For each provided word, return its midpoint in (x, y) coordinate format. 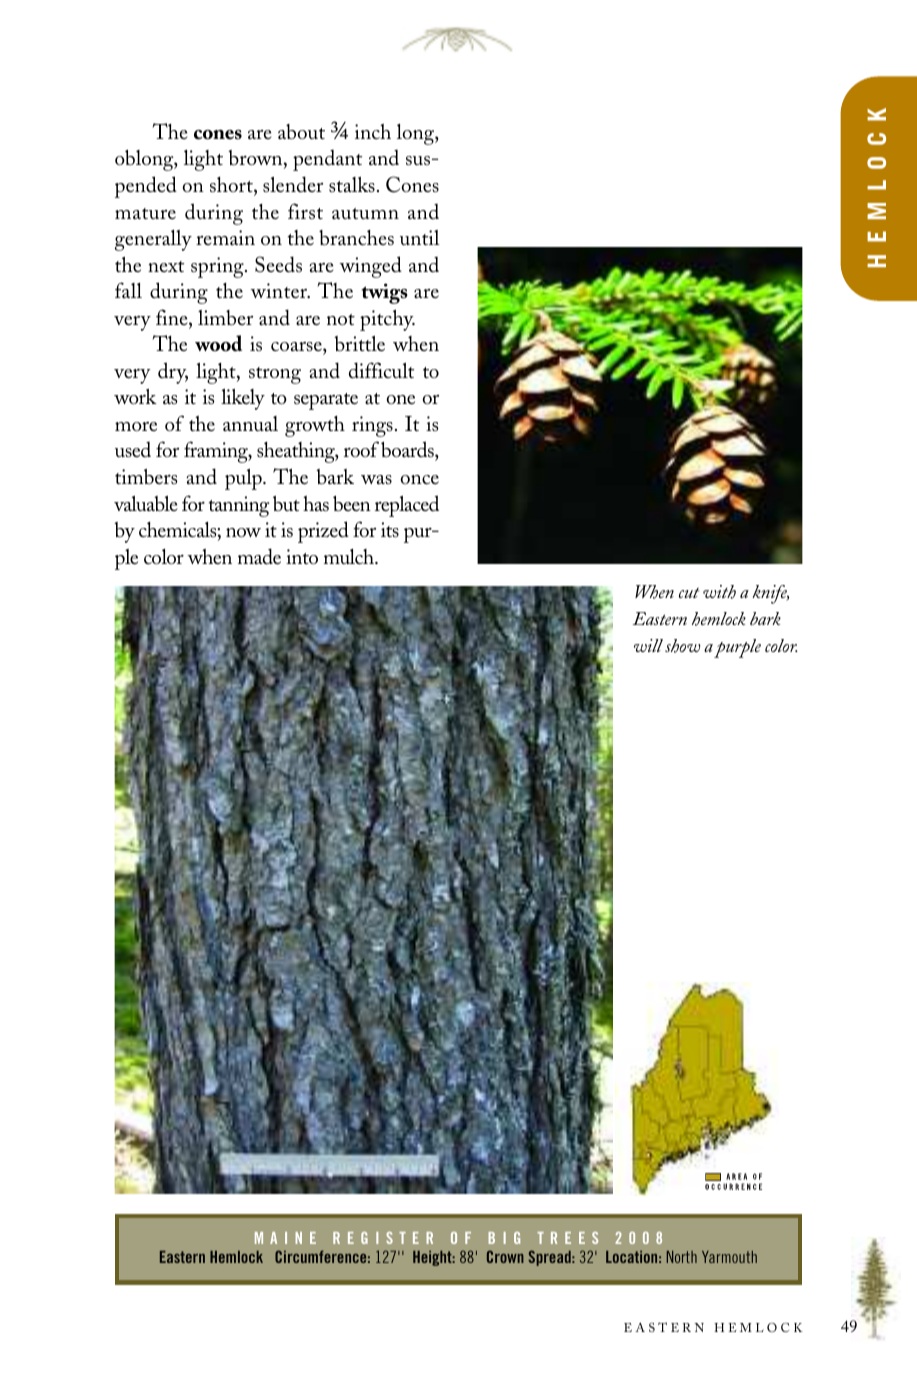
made (259, 556)
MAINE (285, 1238)
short (232, 186)
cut (689, 593)
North (682, 1257)
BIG (504, 1238)
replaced (407, 506)
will (648, 645)
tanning (239, 506)
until (420, 238)
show (682, 646)
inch (373, 131)
